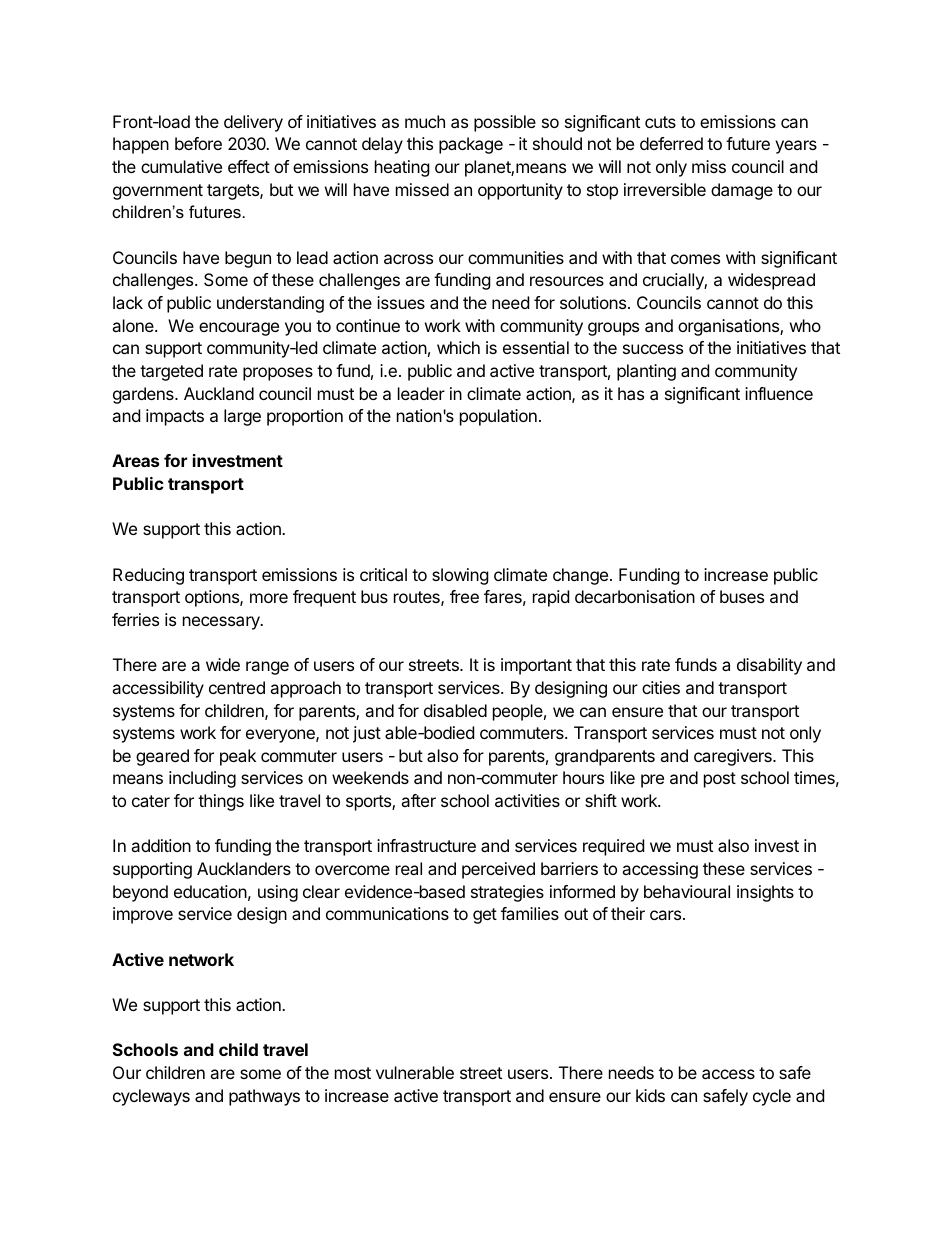  I want to click on buses, so click(742, 596).
